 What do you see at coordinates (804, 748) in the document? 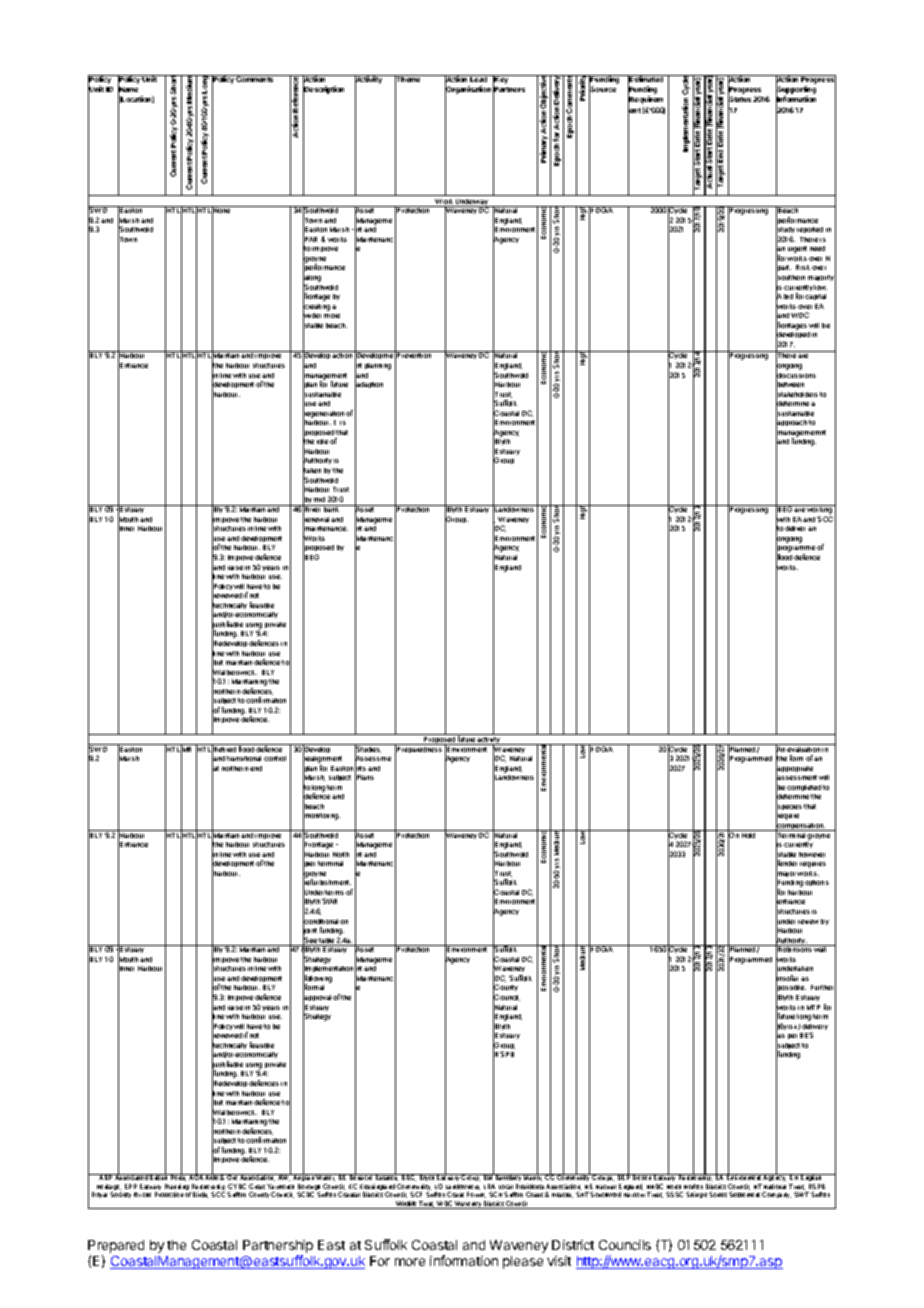
I see `evaluation` at bounding box center [804, 748].
